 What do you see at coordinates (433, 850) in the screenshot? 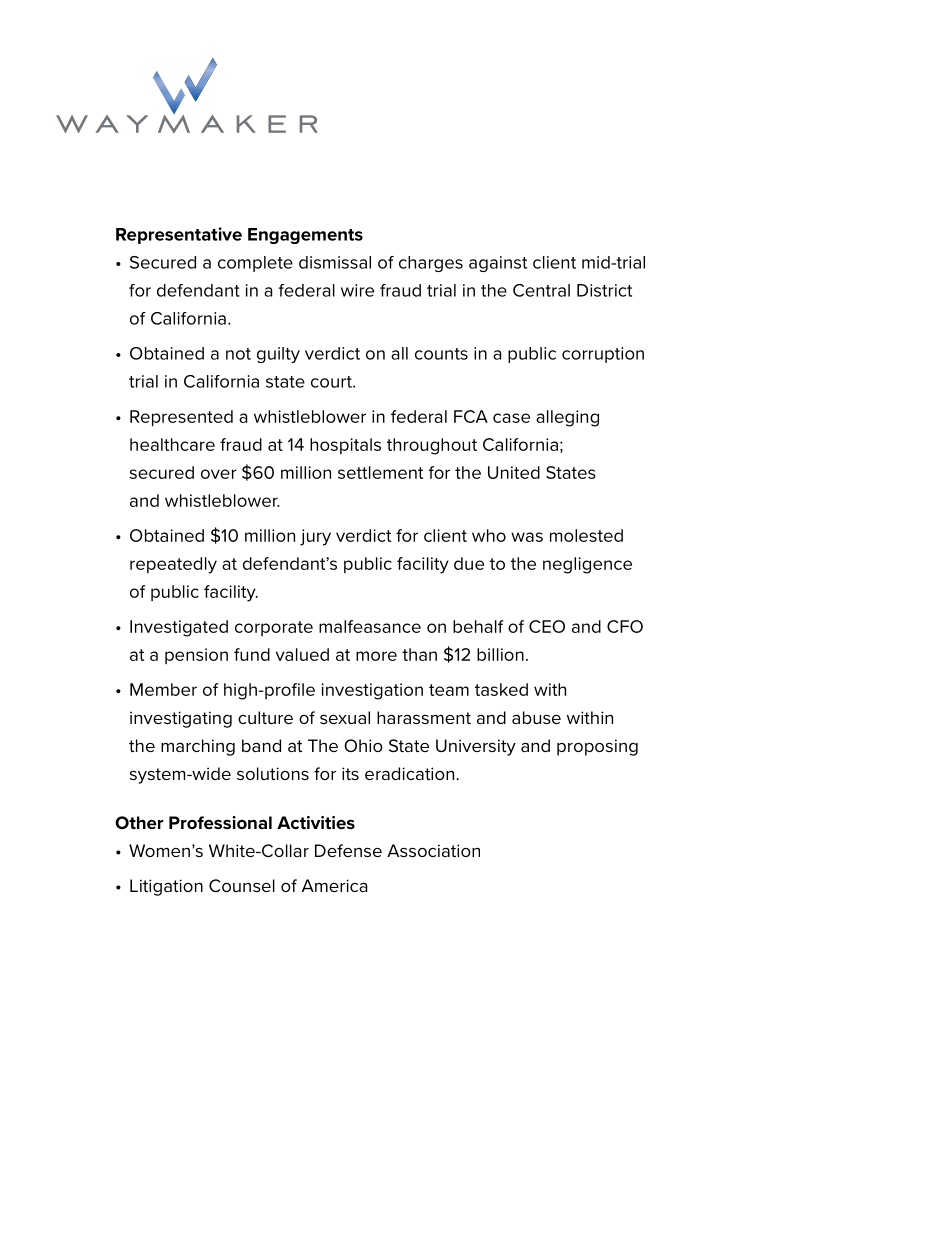
I see `Association` at bounding box center [433, 850].
